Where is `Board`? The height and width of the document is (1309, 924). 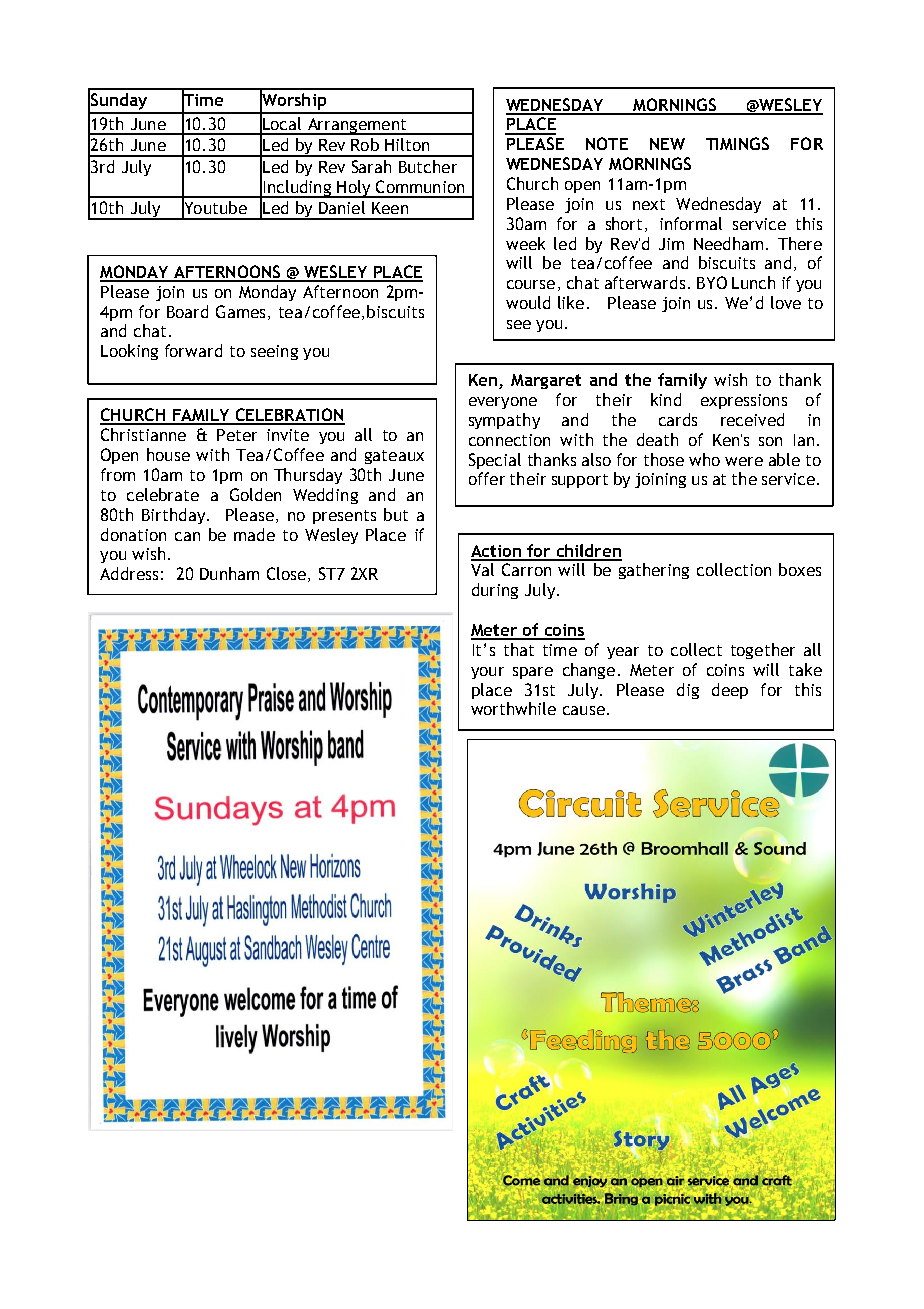 Board is located at coordinates (187, 311).
